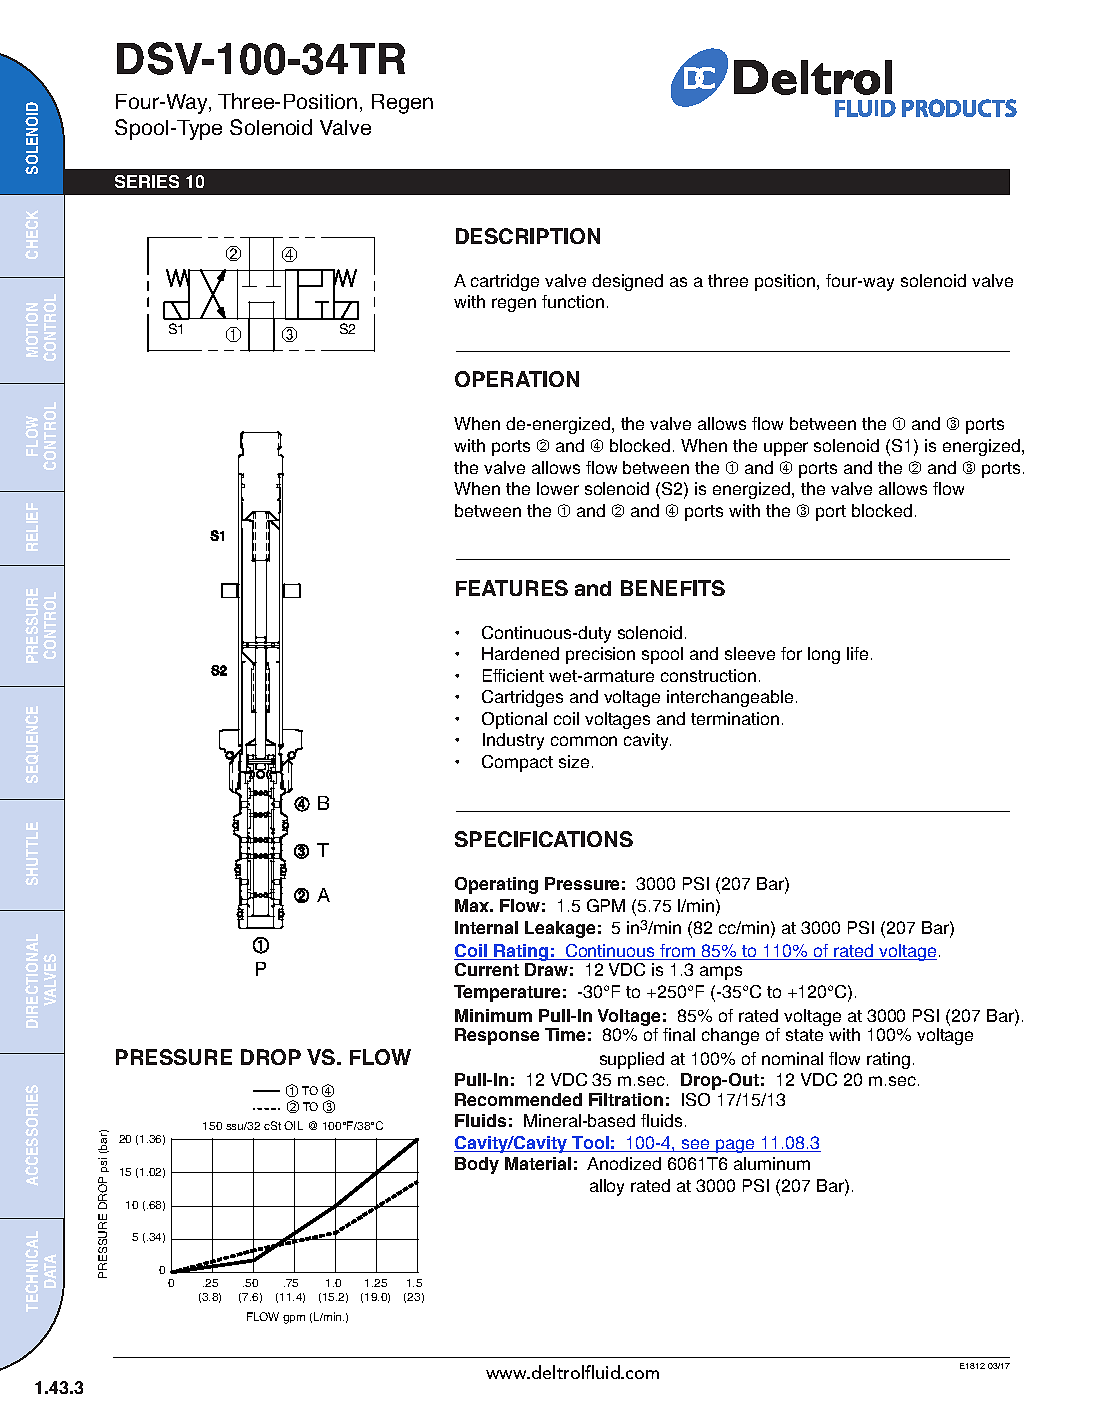 The image size is (1099, 1422). Describe the element at coordinates (513, 675) in the page. I see `Efficient` at that location.
